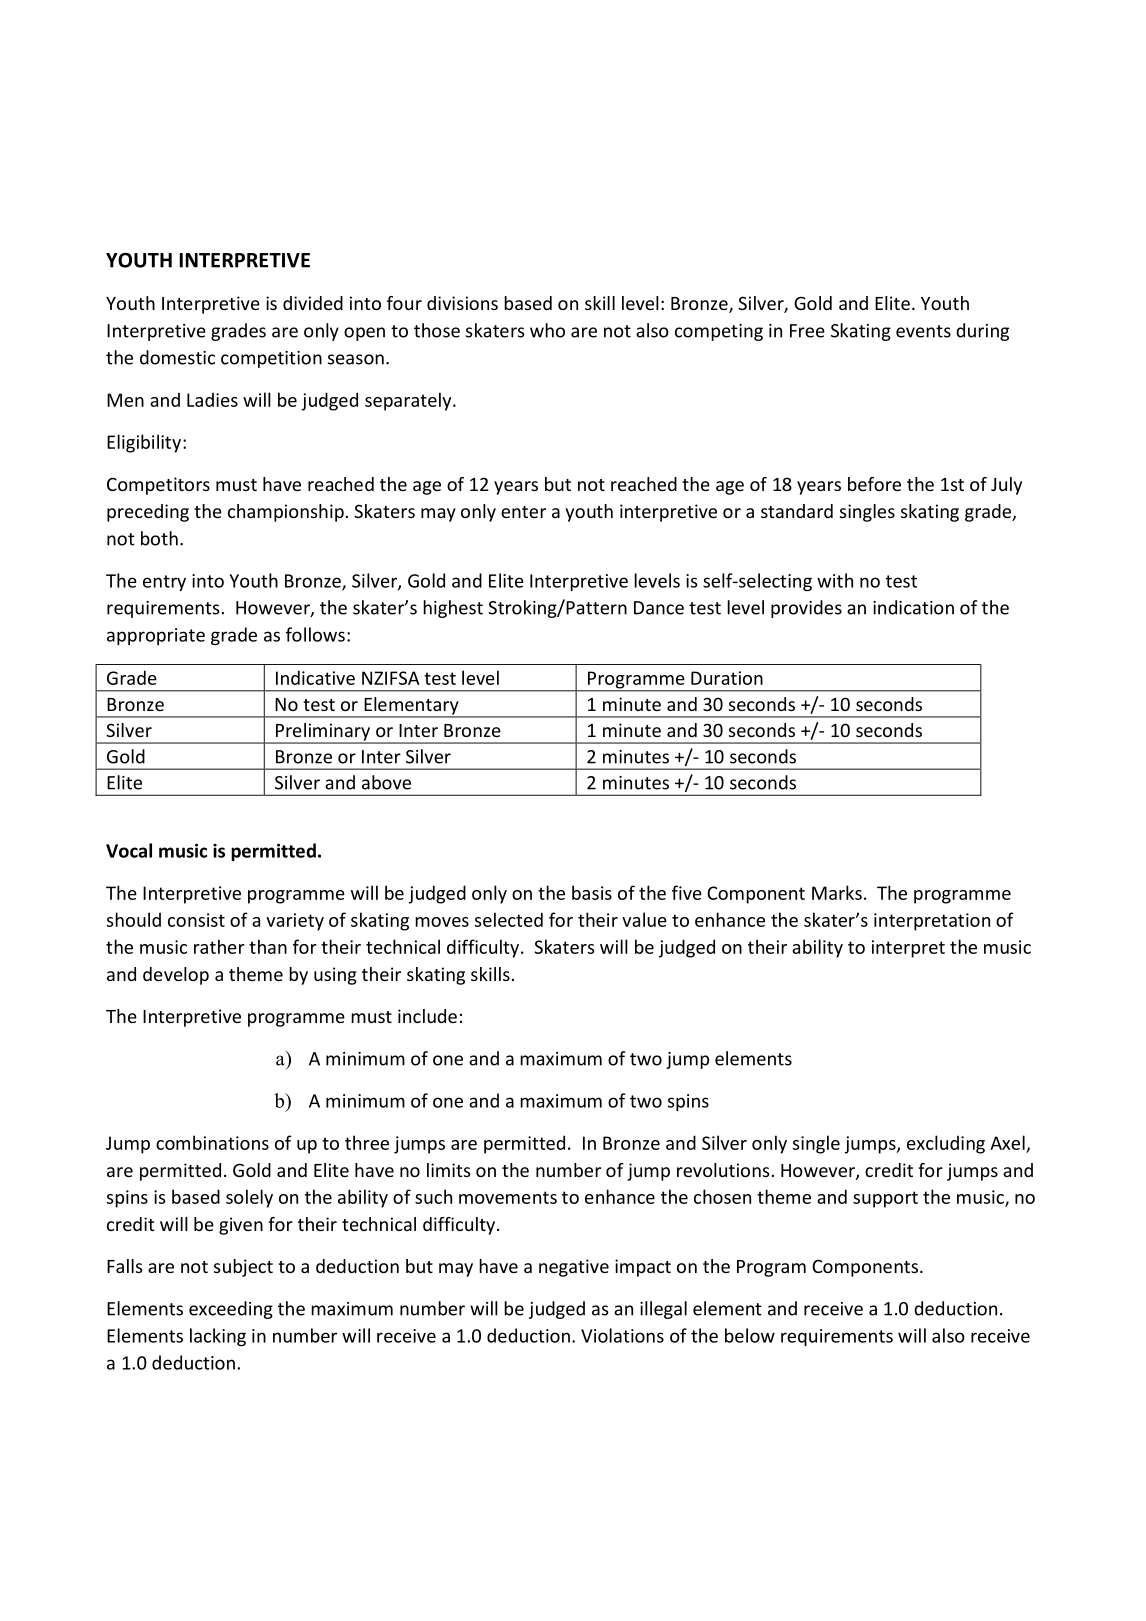 The image size is (1146, 1621). What do you see at coordinates (837, 892) in the screenshot?
I see `Marks` at bounding box center [837, 892].
